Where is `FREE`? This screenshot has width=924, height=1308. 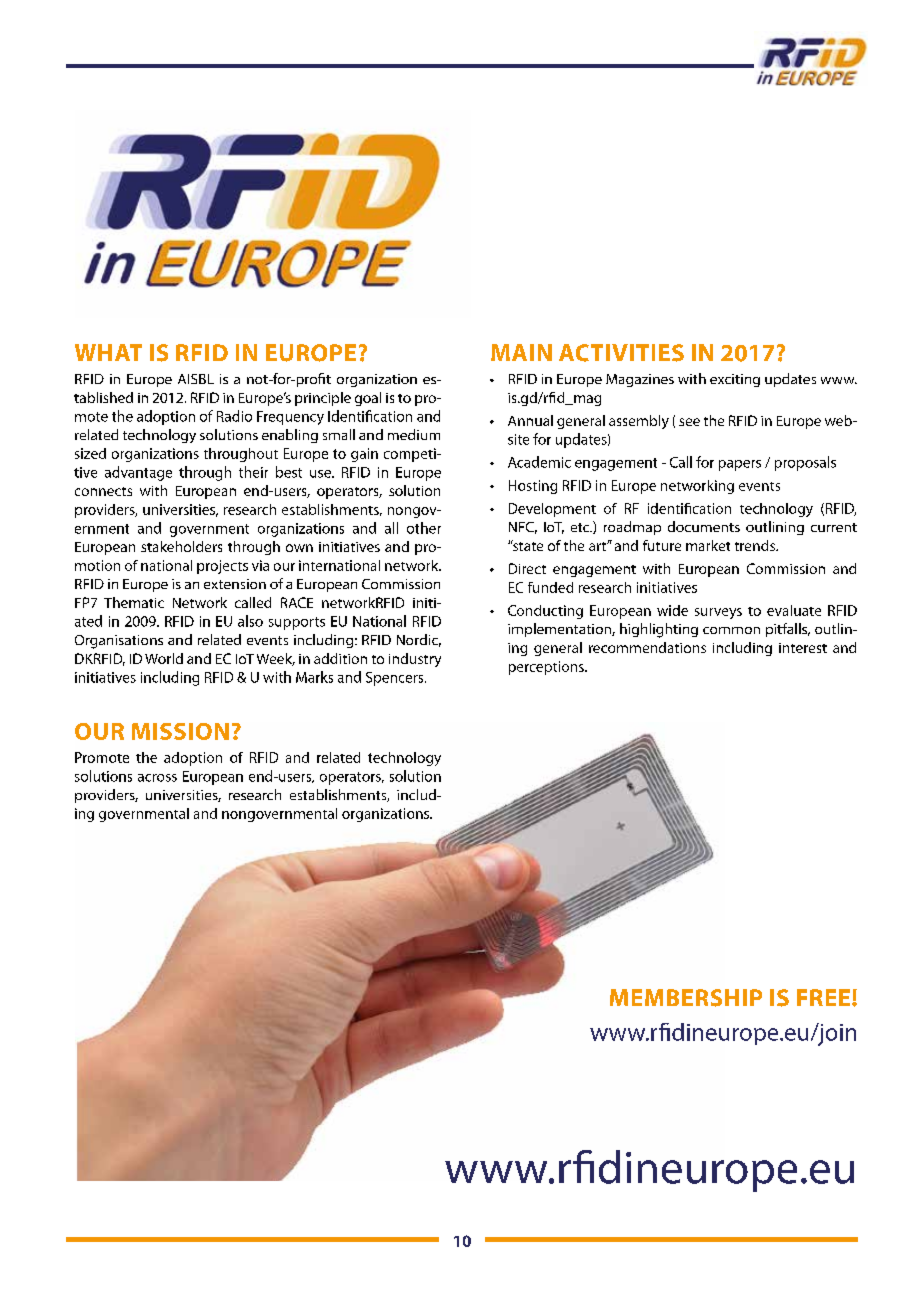 FREE is located at coordinates (825, 997).
